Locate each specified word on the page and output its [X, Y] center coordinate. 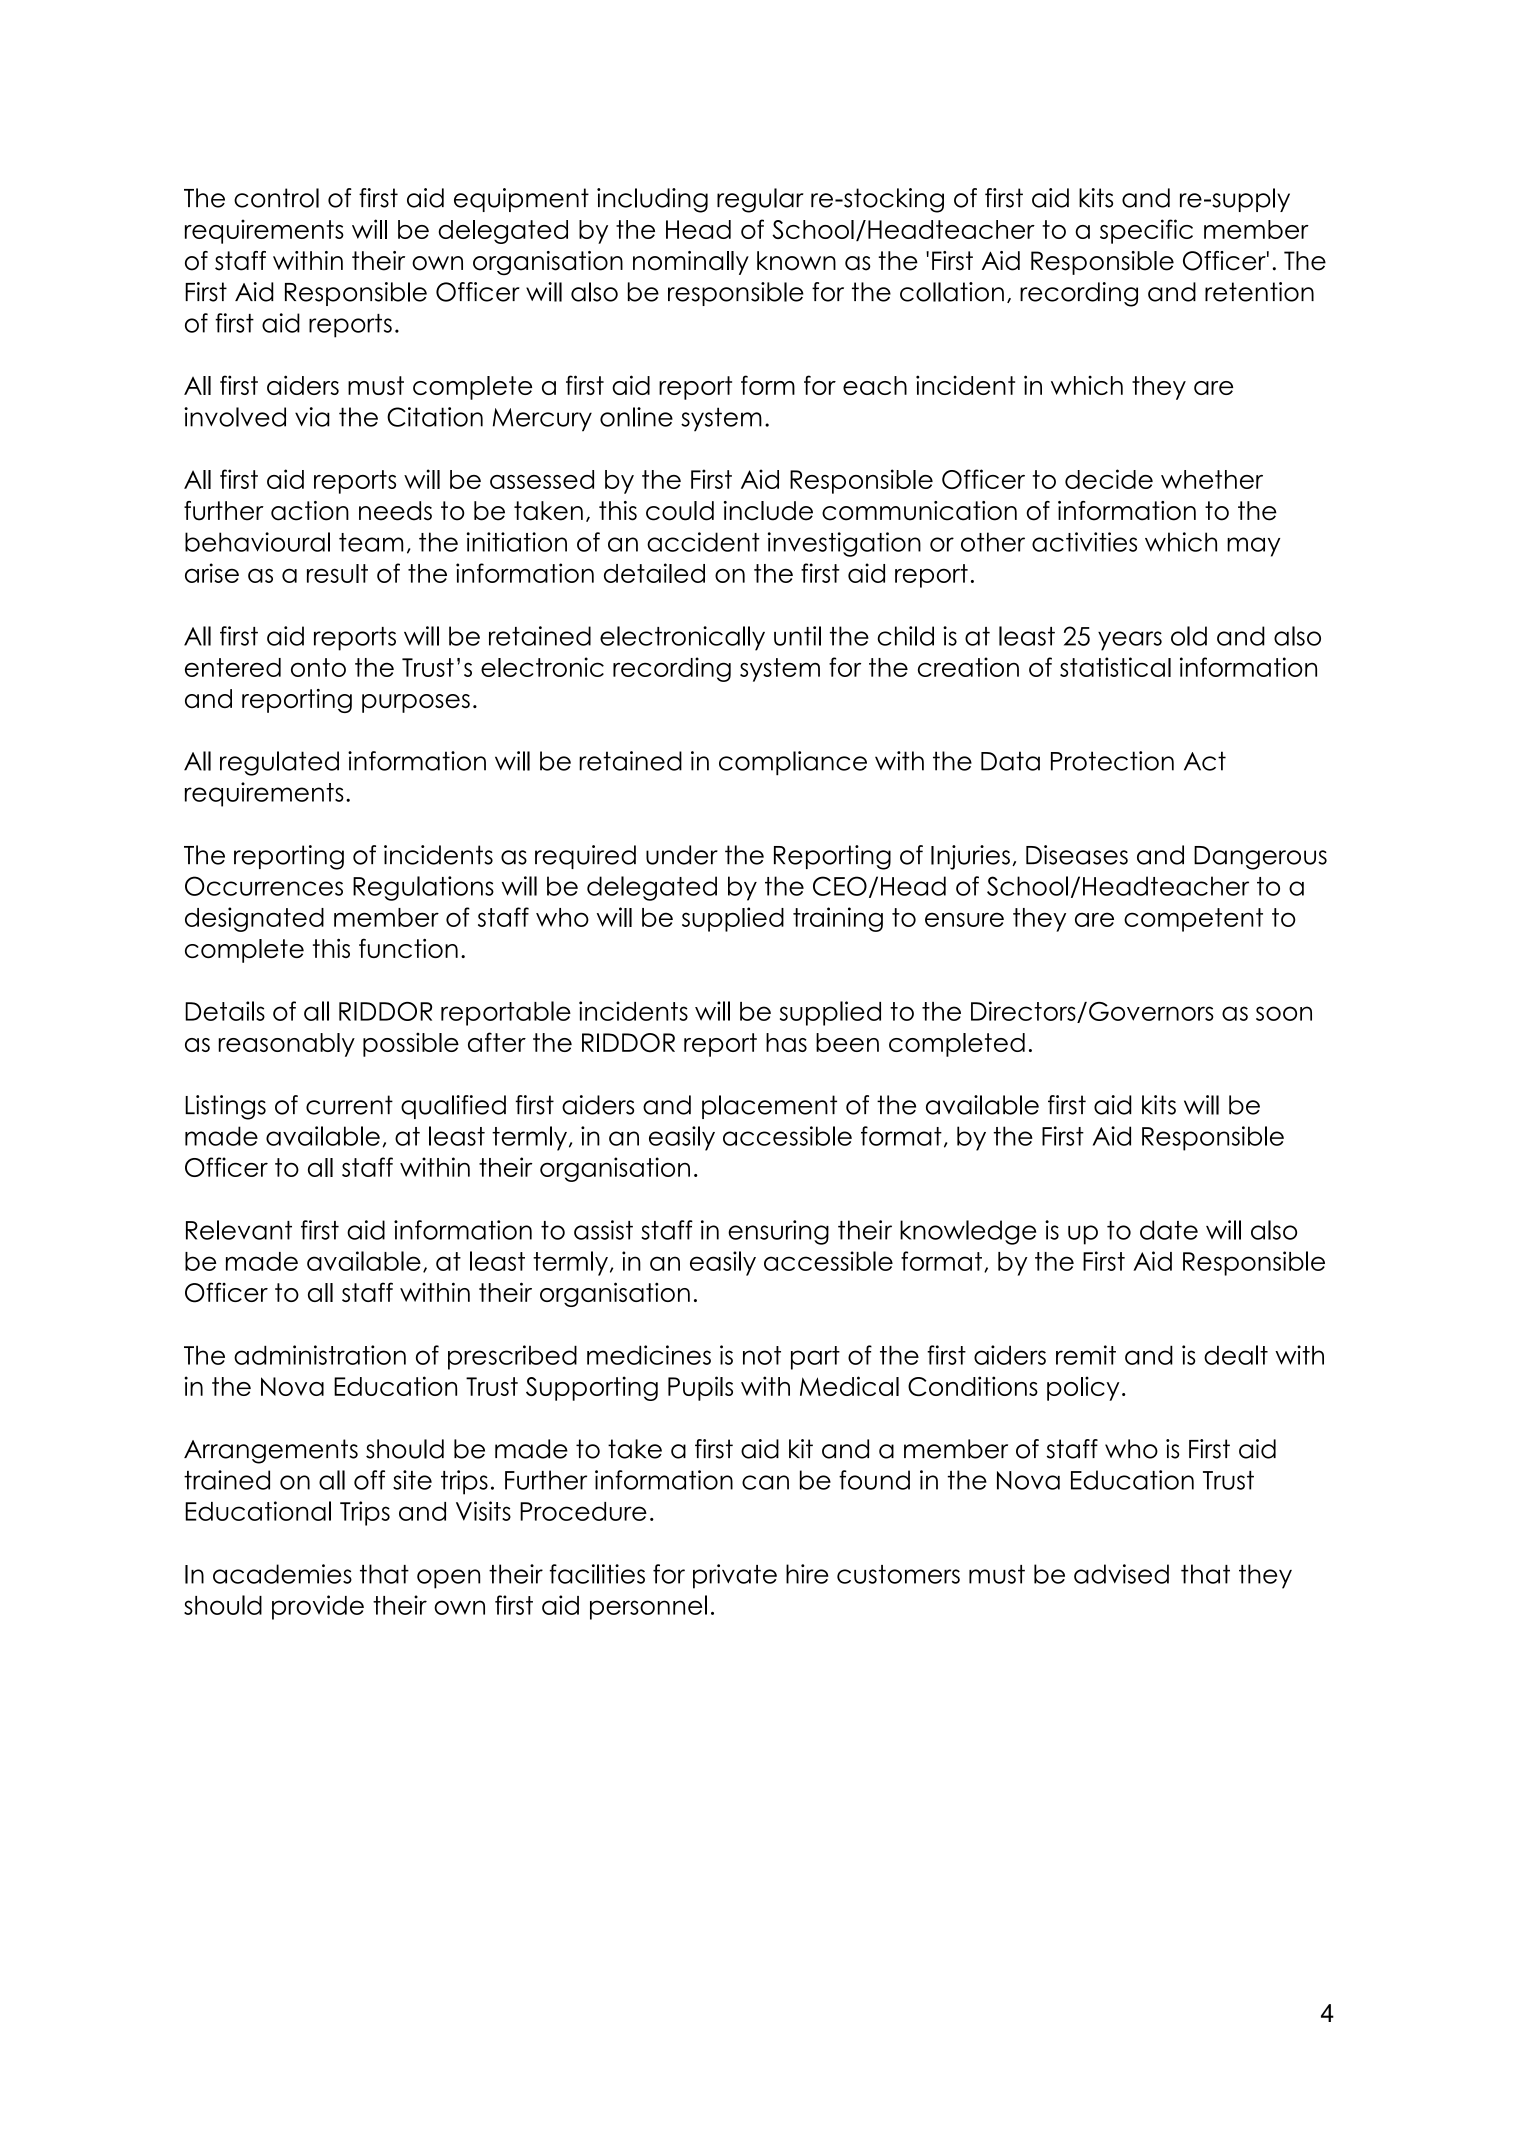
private [735, 1576]
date [1169, 1230]
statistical [1115, 667]
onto [318, 667]
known [796, 261]
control [276, 198]
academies [282, 1574]
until [797, 636]
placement [769, 1107]
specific [1146, 231]
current [349, 1105]
